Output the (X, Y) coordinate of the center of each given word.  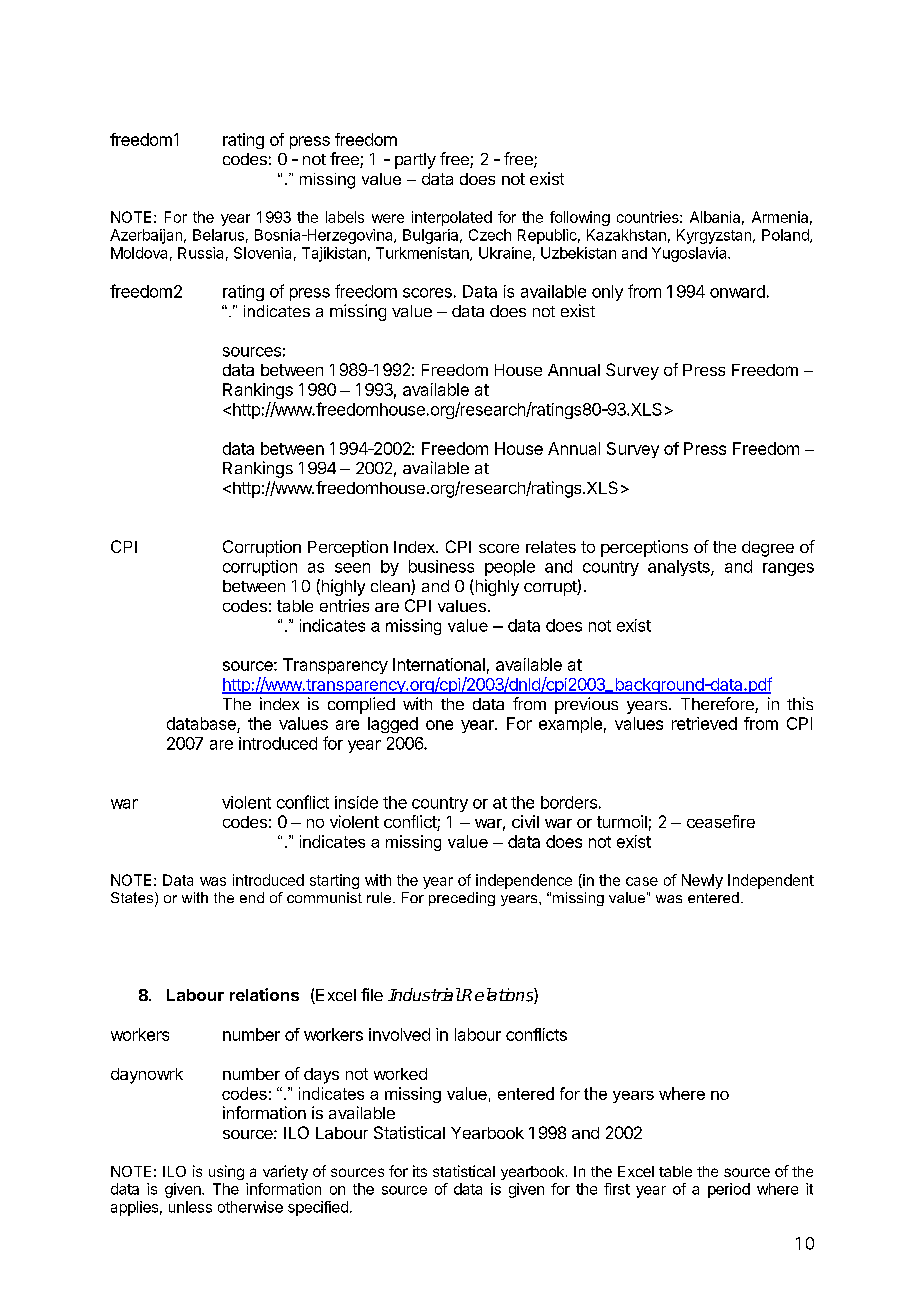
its (420, 1171)
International (439, 664)
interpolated (452, 218)
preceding (462, 899)
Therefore (718, 705)
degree (768, 549)
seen (352, 568)
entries (344, 605)
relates (551, 547)
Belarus (218, 235)
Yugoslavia (690, 254)
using (226, 1172)
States (133, 899)
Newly (702, 881)
